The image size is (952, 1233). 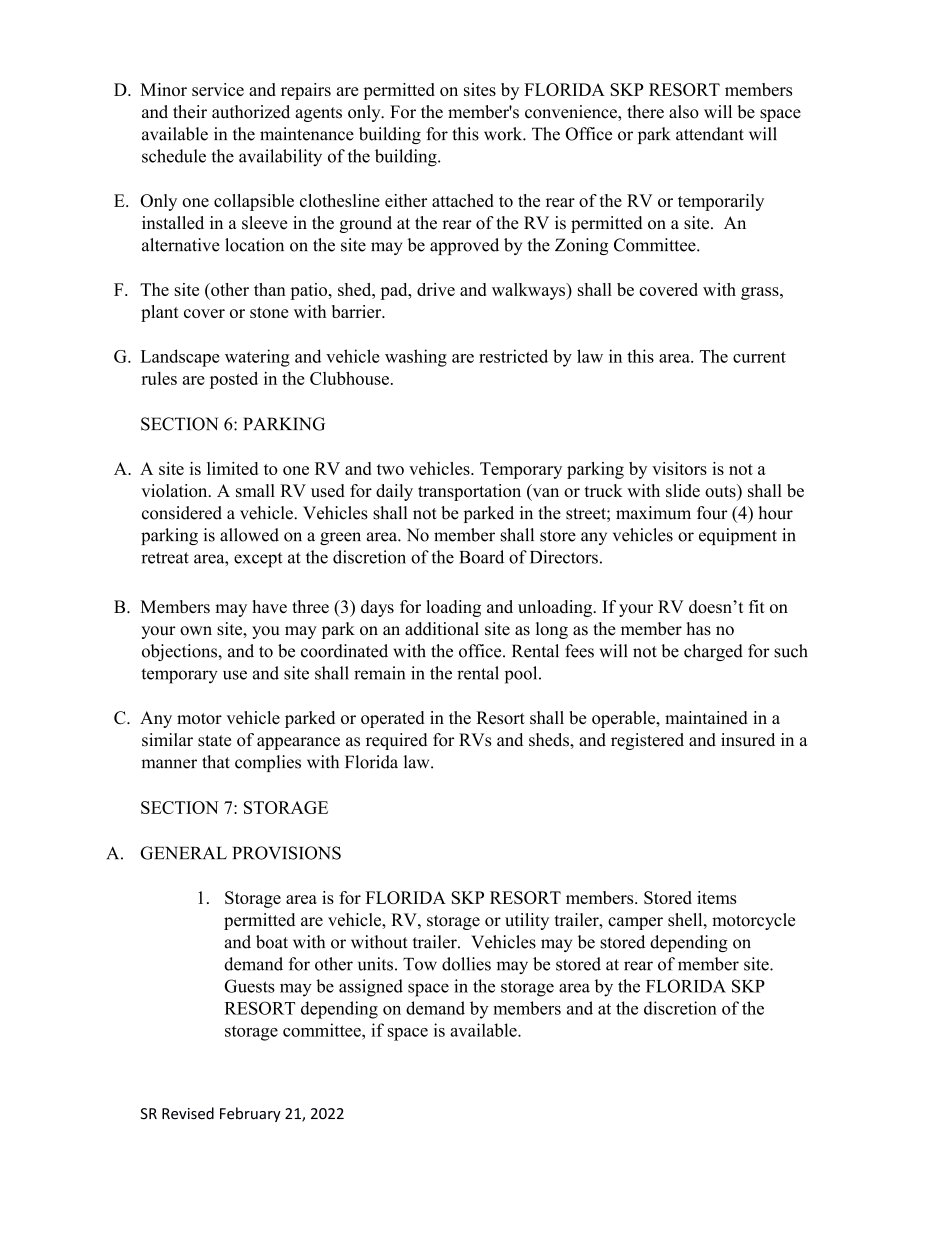 What do you see at coordinates (251, 112) in the image?
I see `authorized` at bounding box center [251, 112].
